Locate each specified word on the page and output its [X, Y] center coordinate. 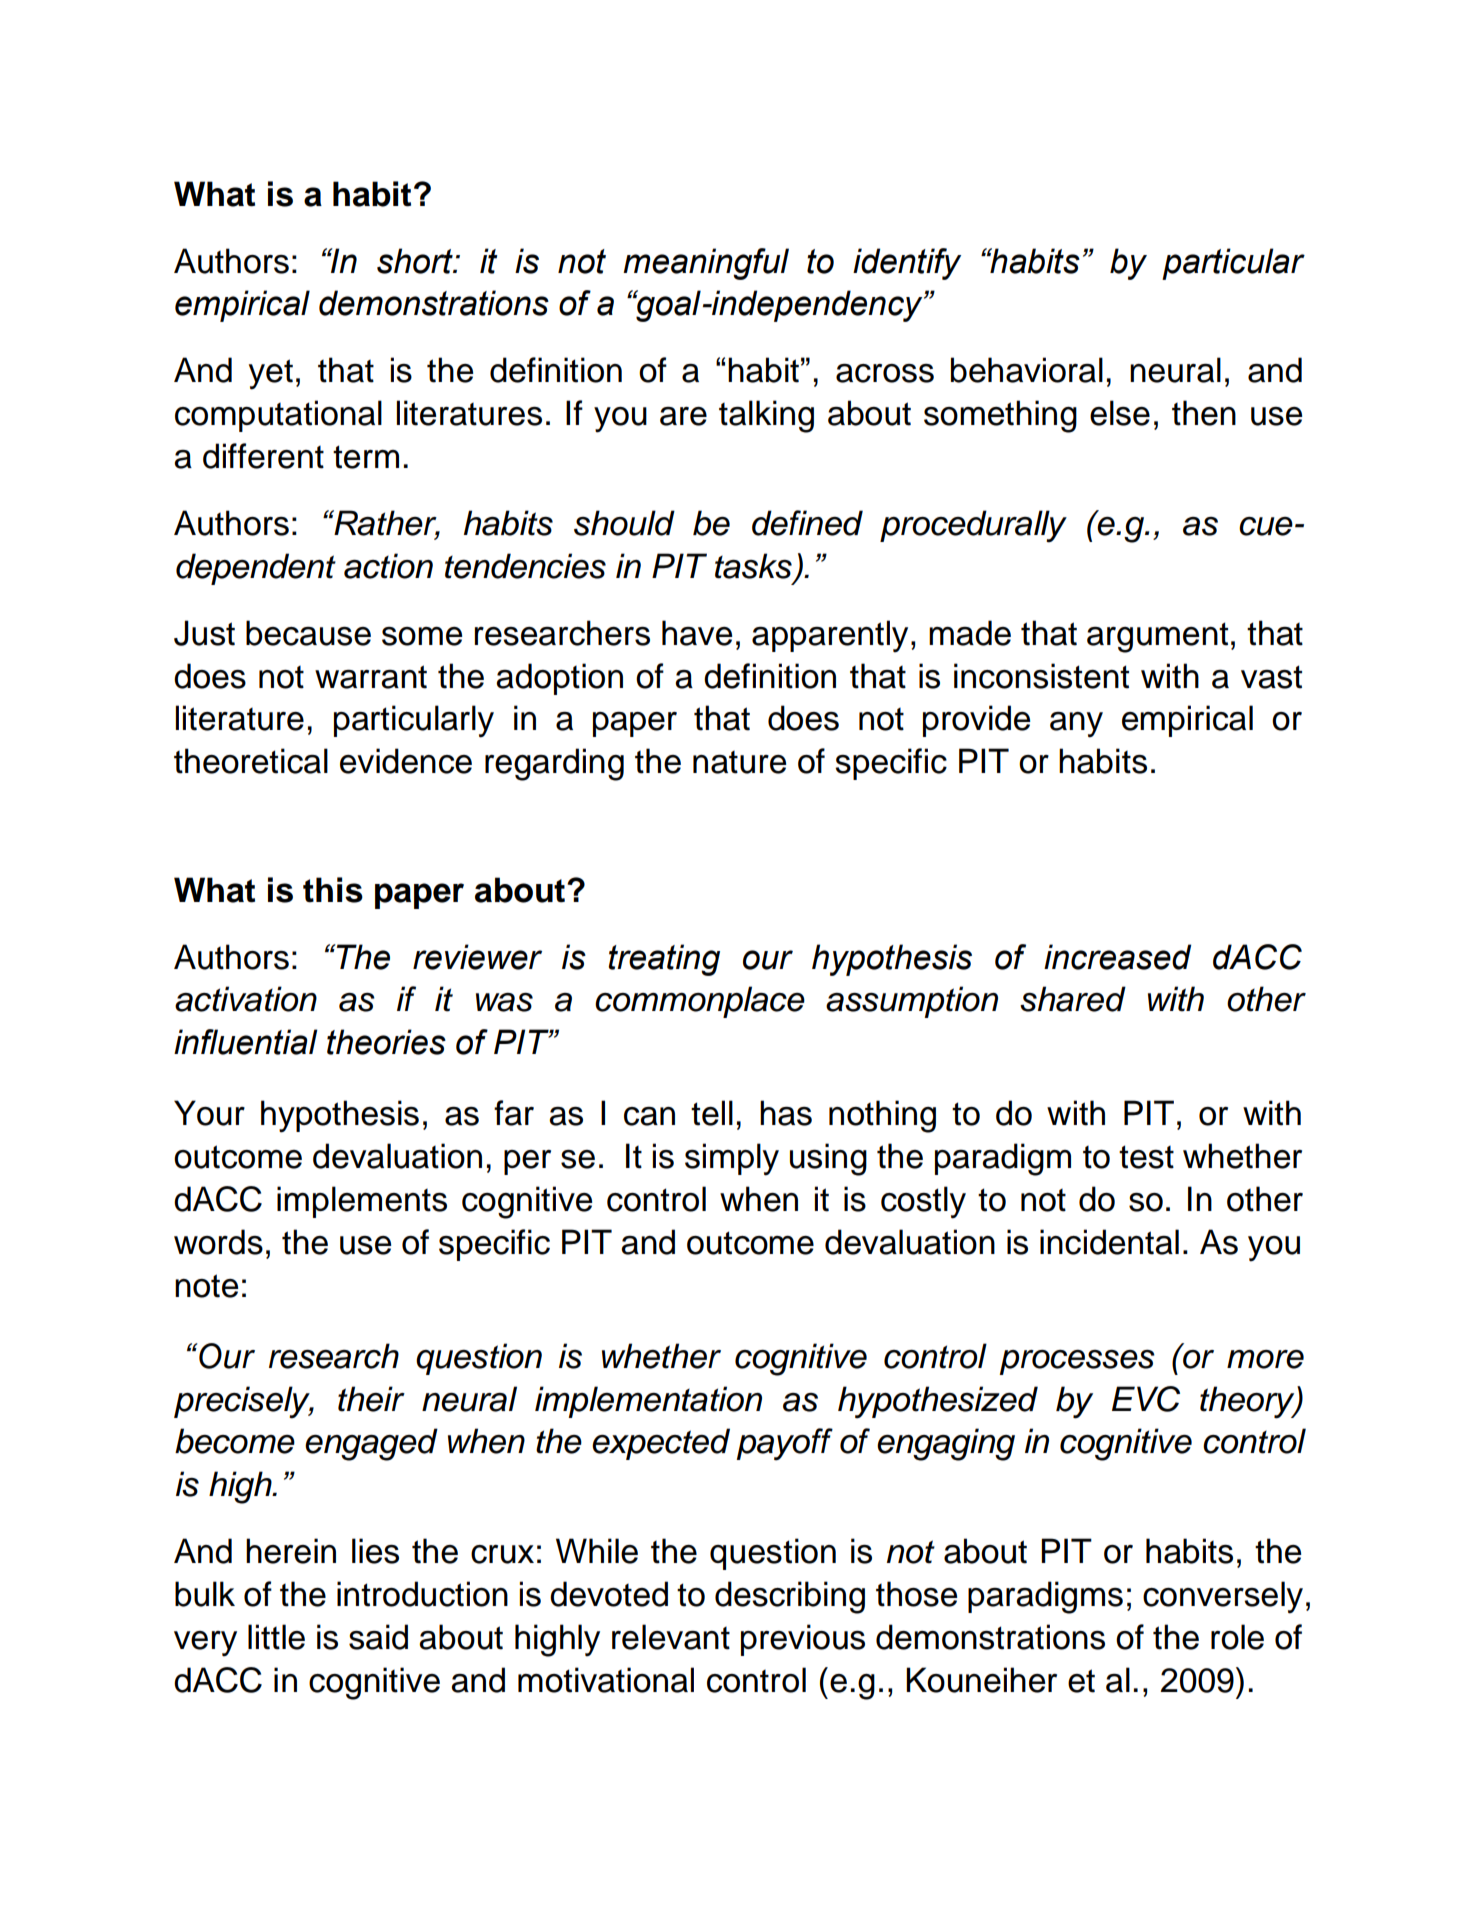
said [378, 1637]
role [1237, 1637]
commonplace [700, 1002]
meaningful [706, 264]
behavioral [1027, 370]
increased [1117, 957]
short [416, 261]
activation [246, 999]
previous [803, 1640]
